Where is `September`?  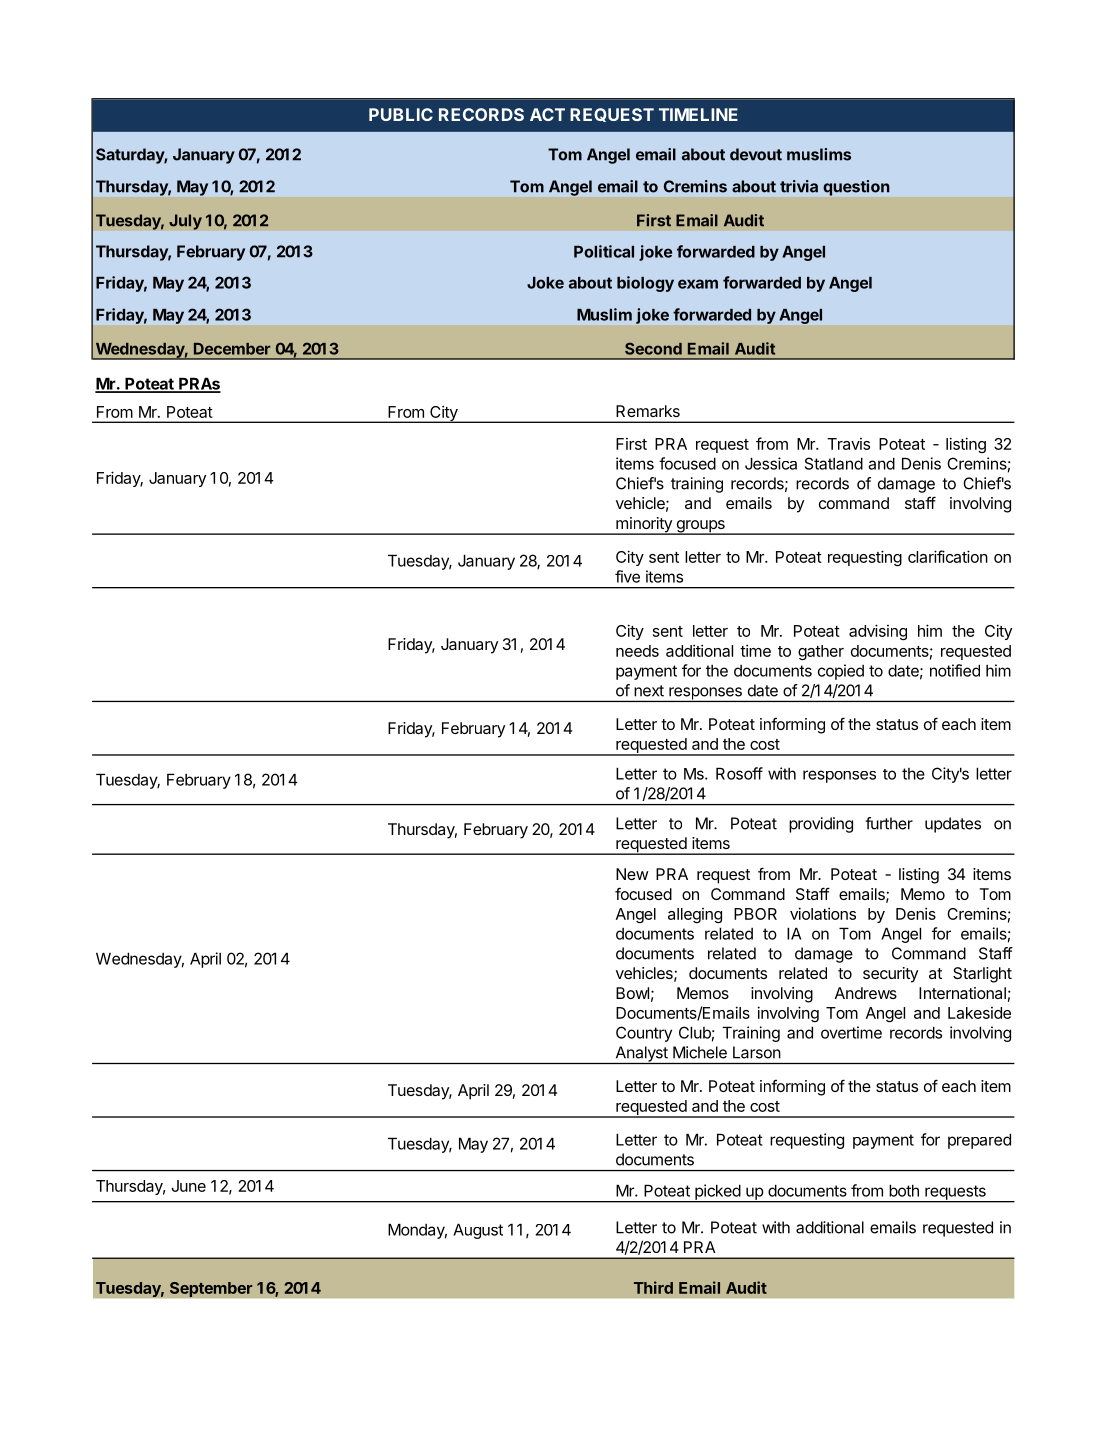 September is located at coordinates (211, 1289).
